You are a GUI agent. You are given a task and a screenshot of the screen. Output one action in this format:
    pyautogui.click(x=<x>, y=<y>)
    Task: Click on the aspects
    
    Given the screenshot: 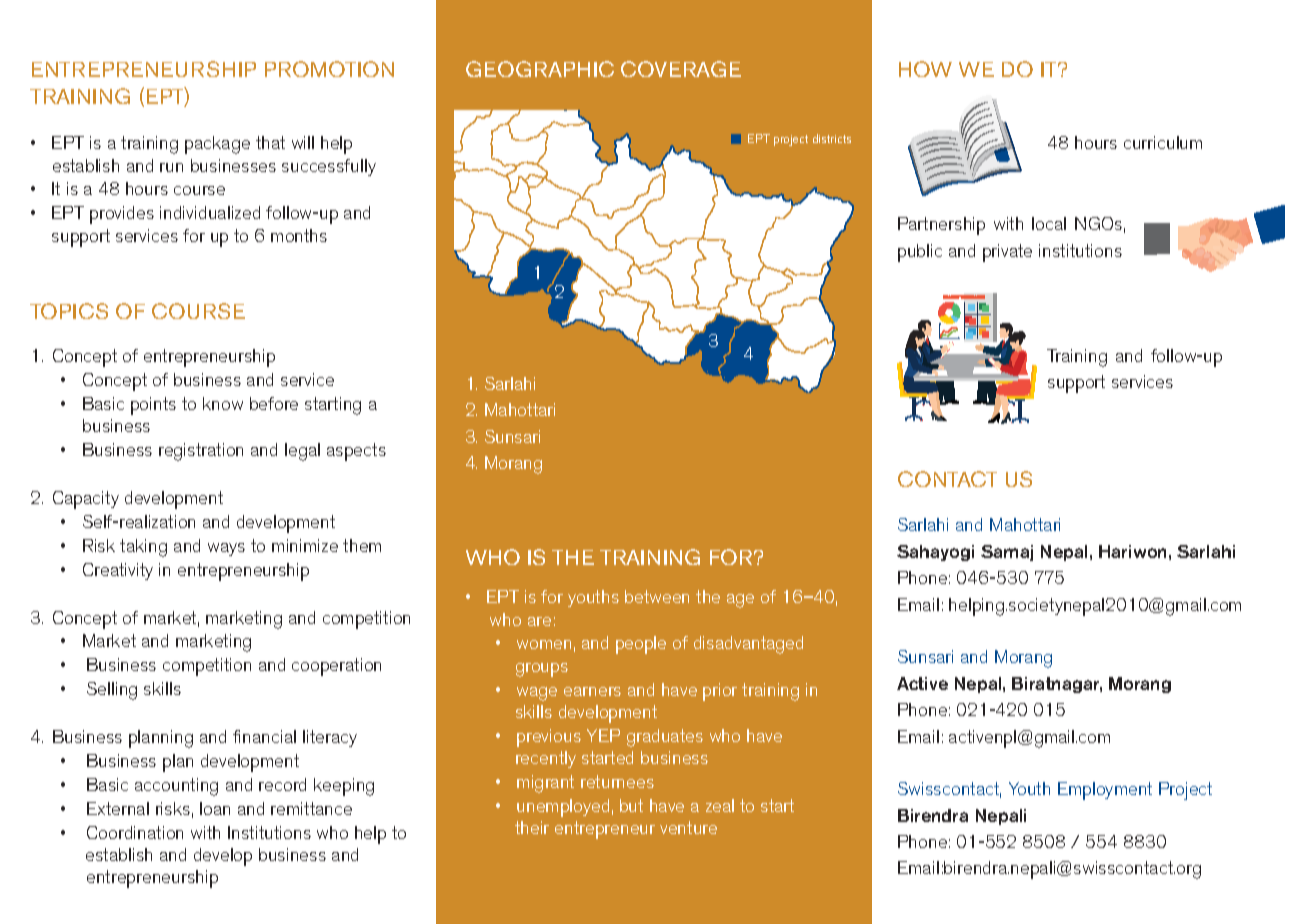 What is the action you would take?
    pyautogui.click(x=356, y=452)
